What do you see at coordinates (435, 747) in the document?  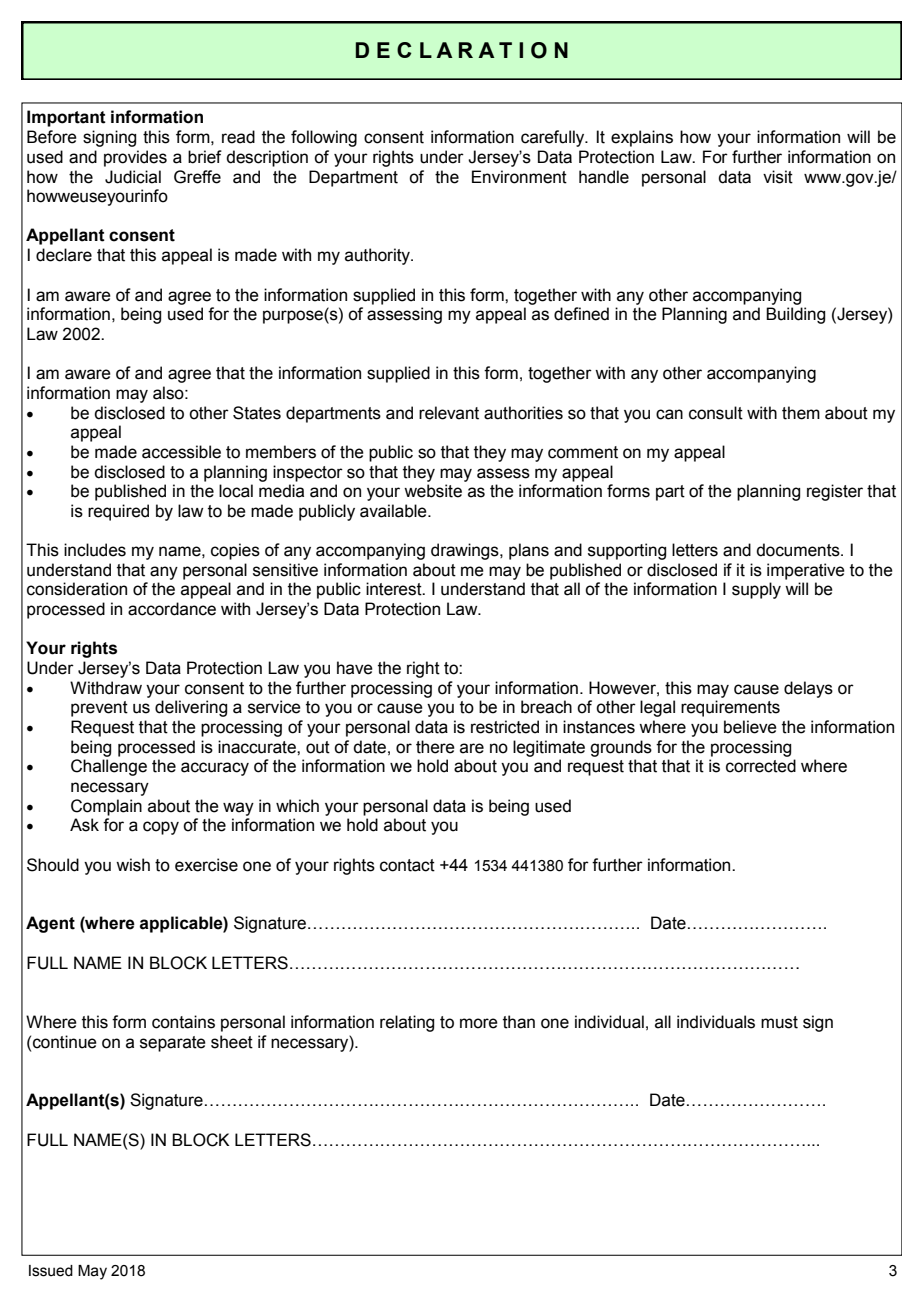 I see `there` at bounding box center [435, 747].
